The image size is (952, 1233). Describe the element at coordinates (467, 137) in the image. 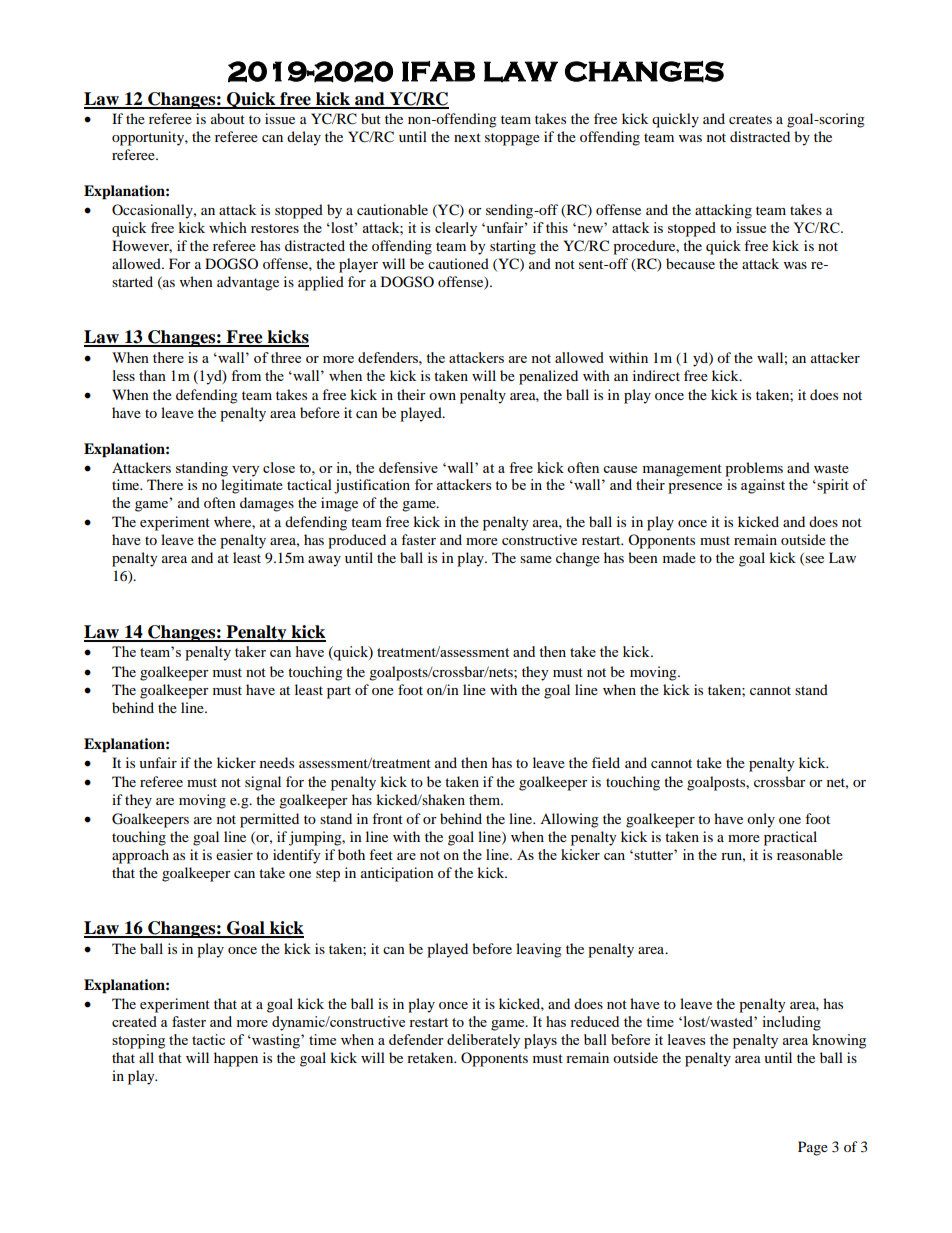

I see `next` at that location.
